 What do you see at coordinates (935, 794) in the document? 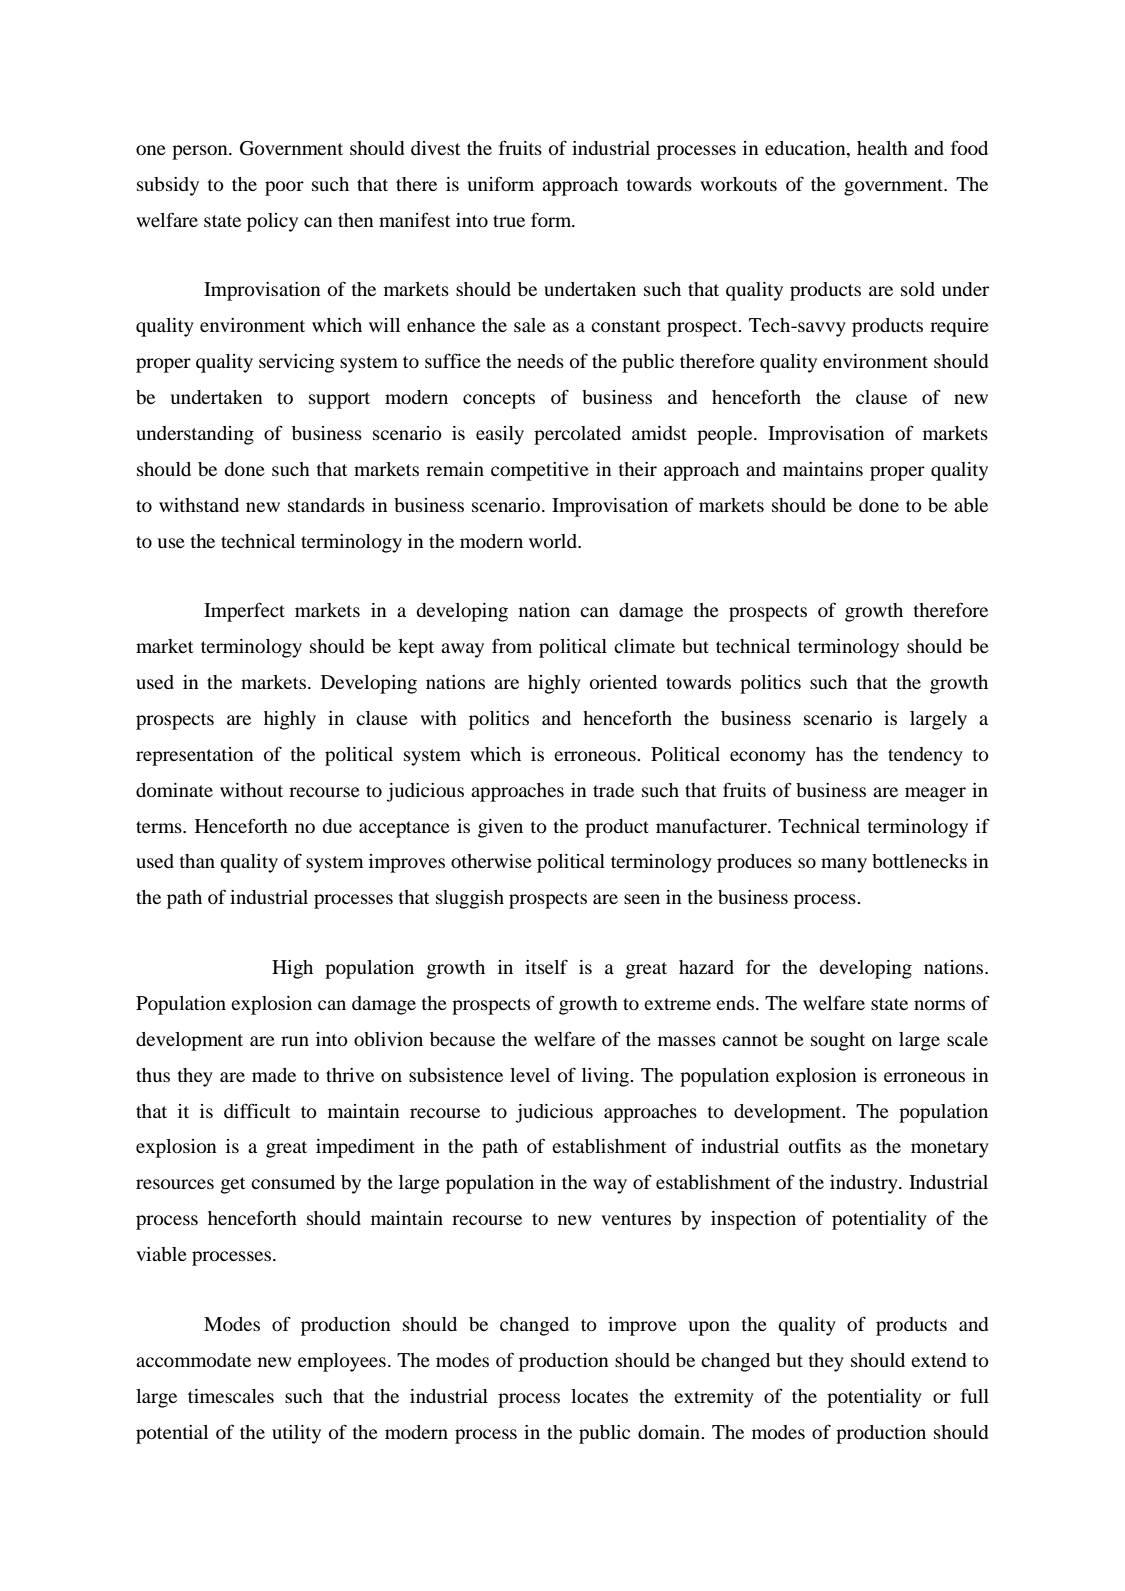
I see `meager` at bounding box center [935, 794].
